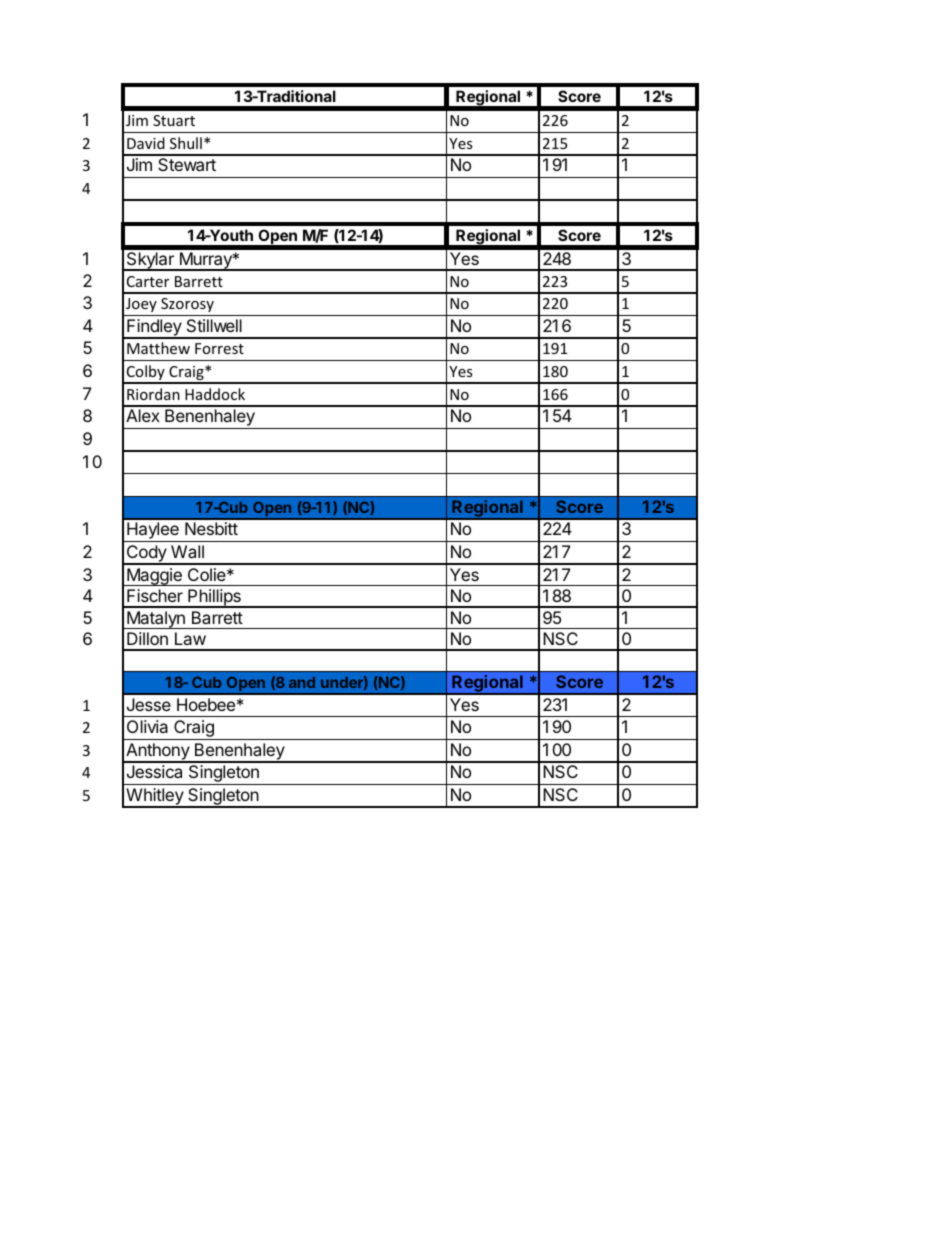  I want to click on Shull, so click(186, 143).
